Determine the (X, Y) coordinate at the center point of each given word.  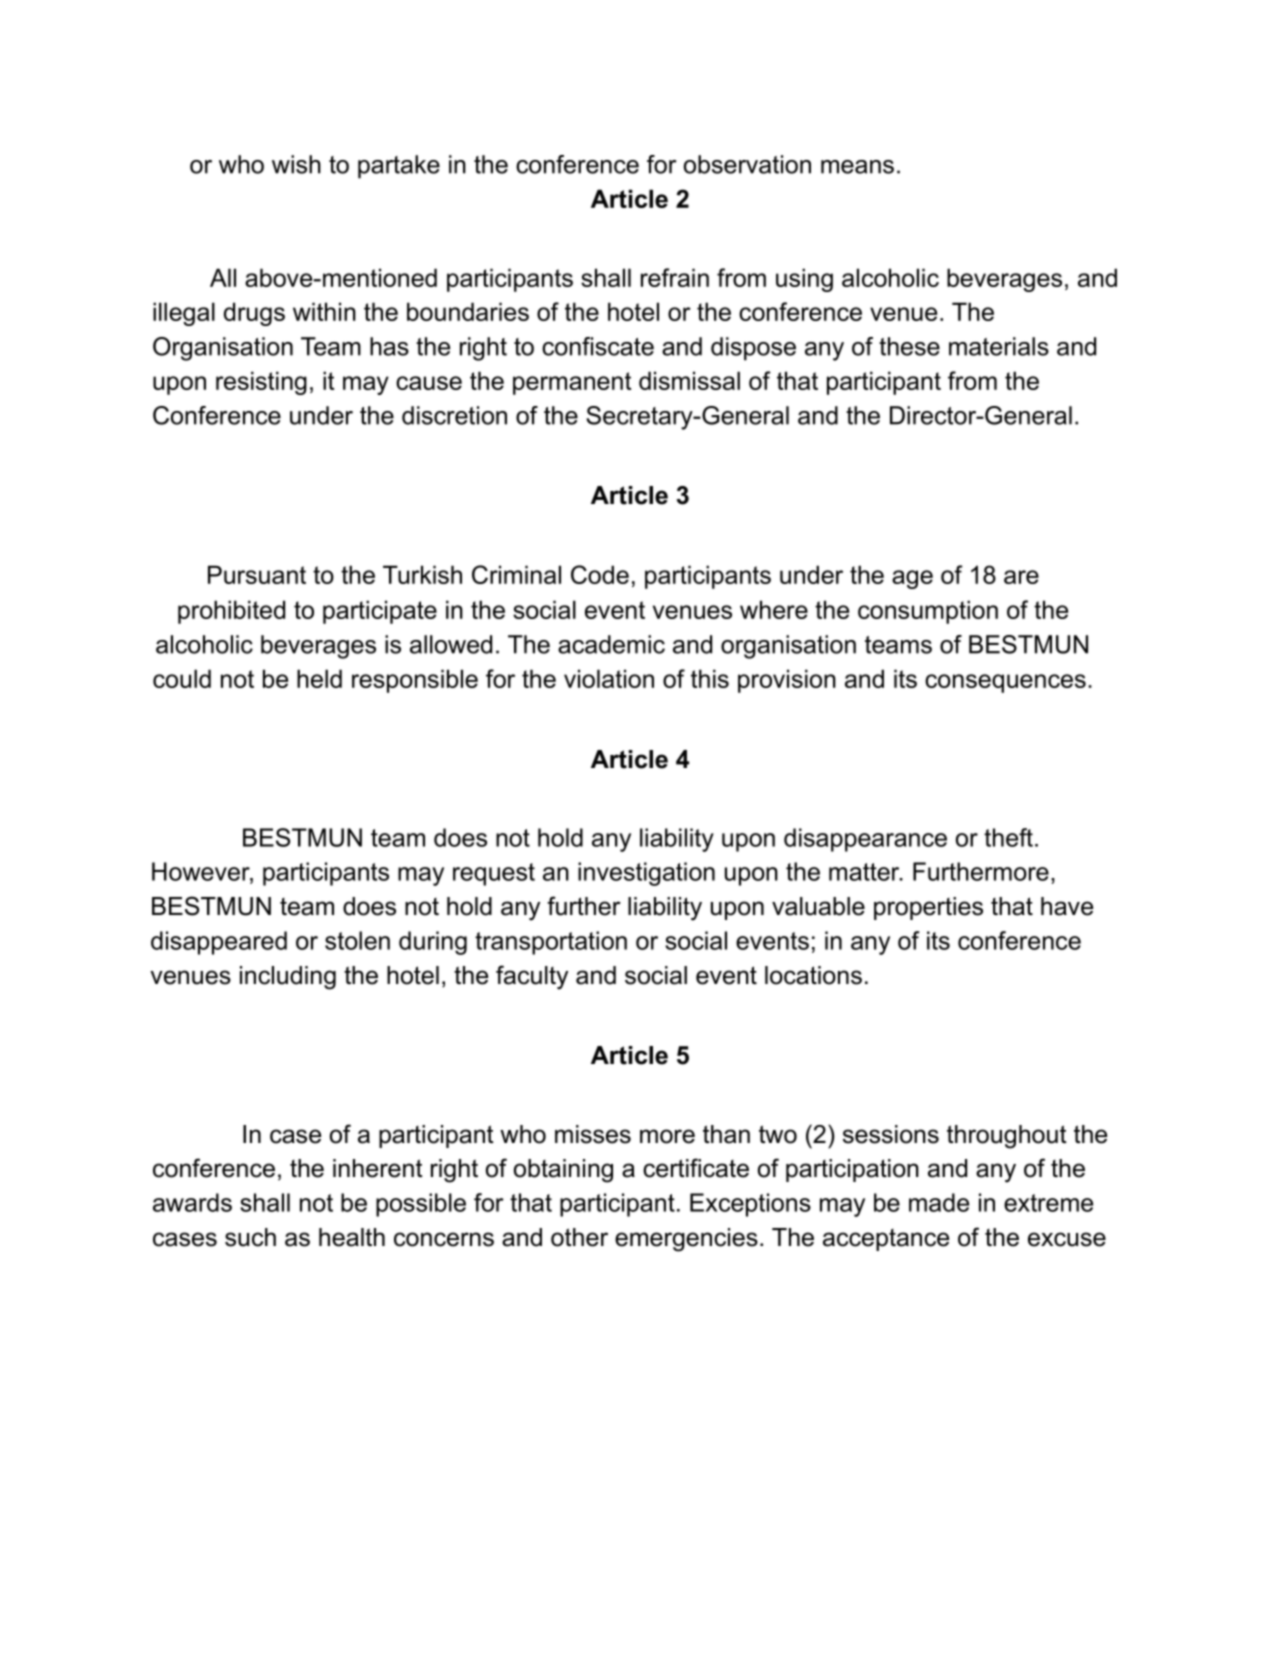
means (857, 167)
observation (747, 164)
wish (296, 164)
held (319, 678)
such (250, 1237)
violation (609, 678)
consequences (1005, 683)
